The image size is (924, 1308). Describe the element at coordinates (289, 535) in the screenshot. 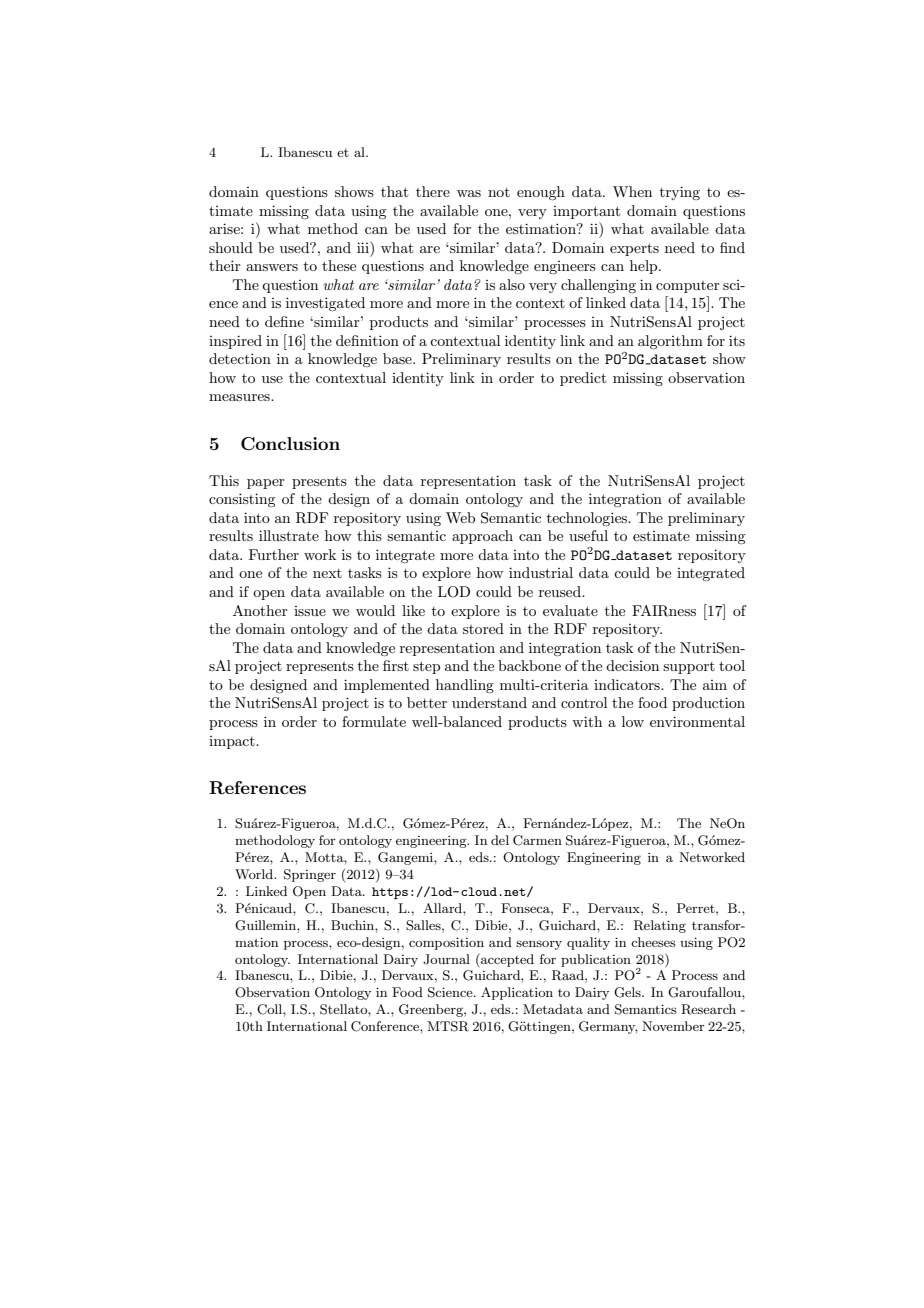

I see `illustrate` at that location.
